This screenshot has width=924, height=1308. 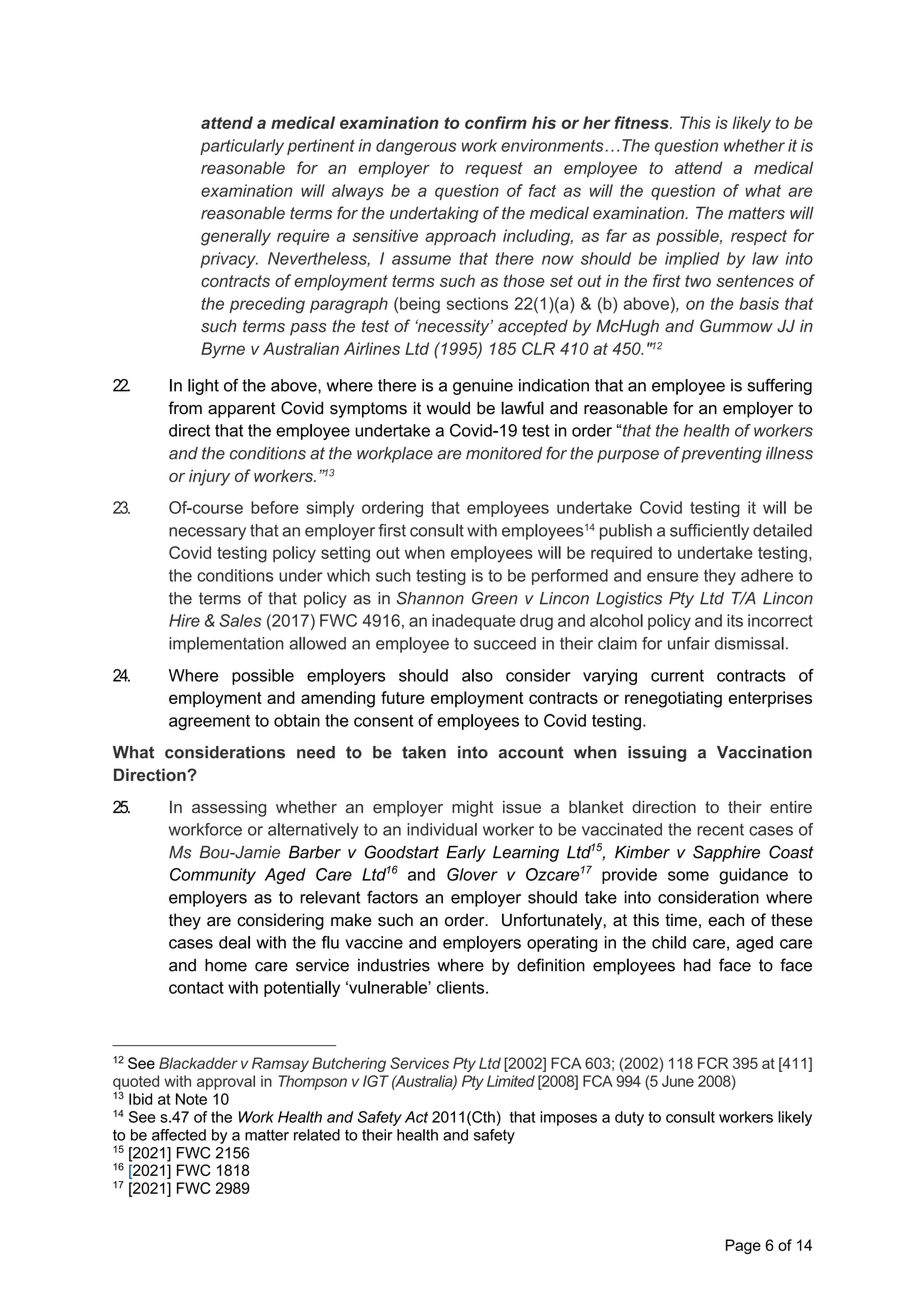 I want to click on would, so click(x=448, y=408).
